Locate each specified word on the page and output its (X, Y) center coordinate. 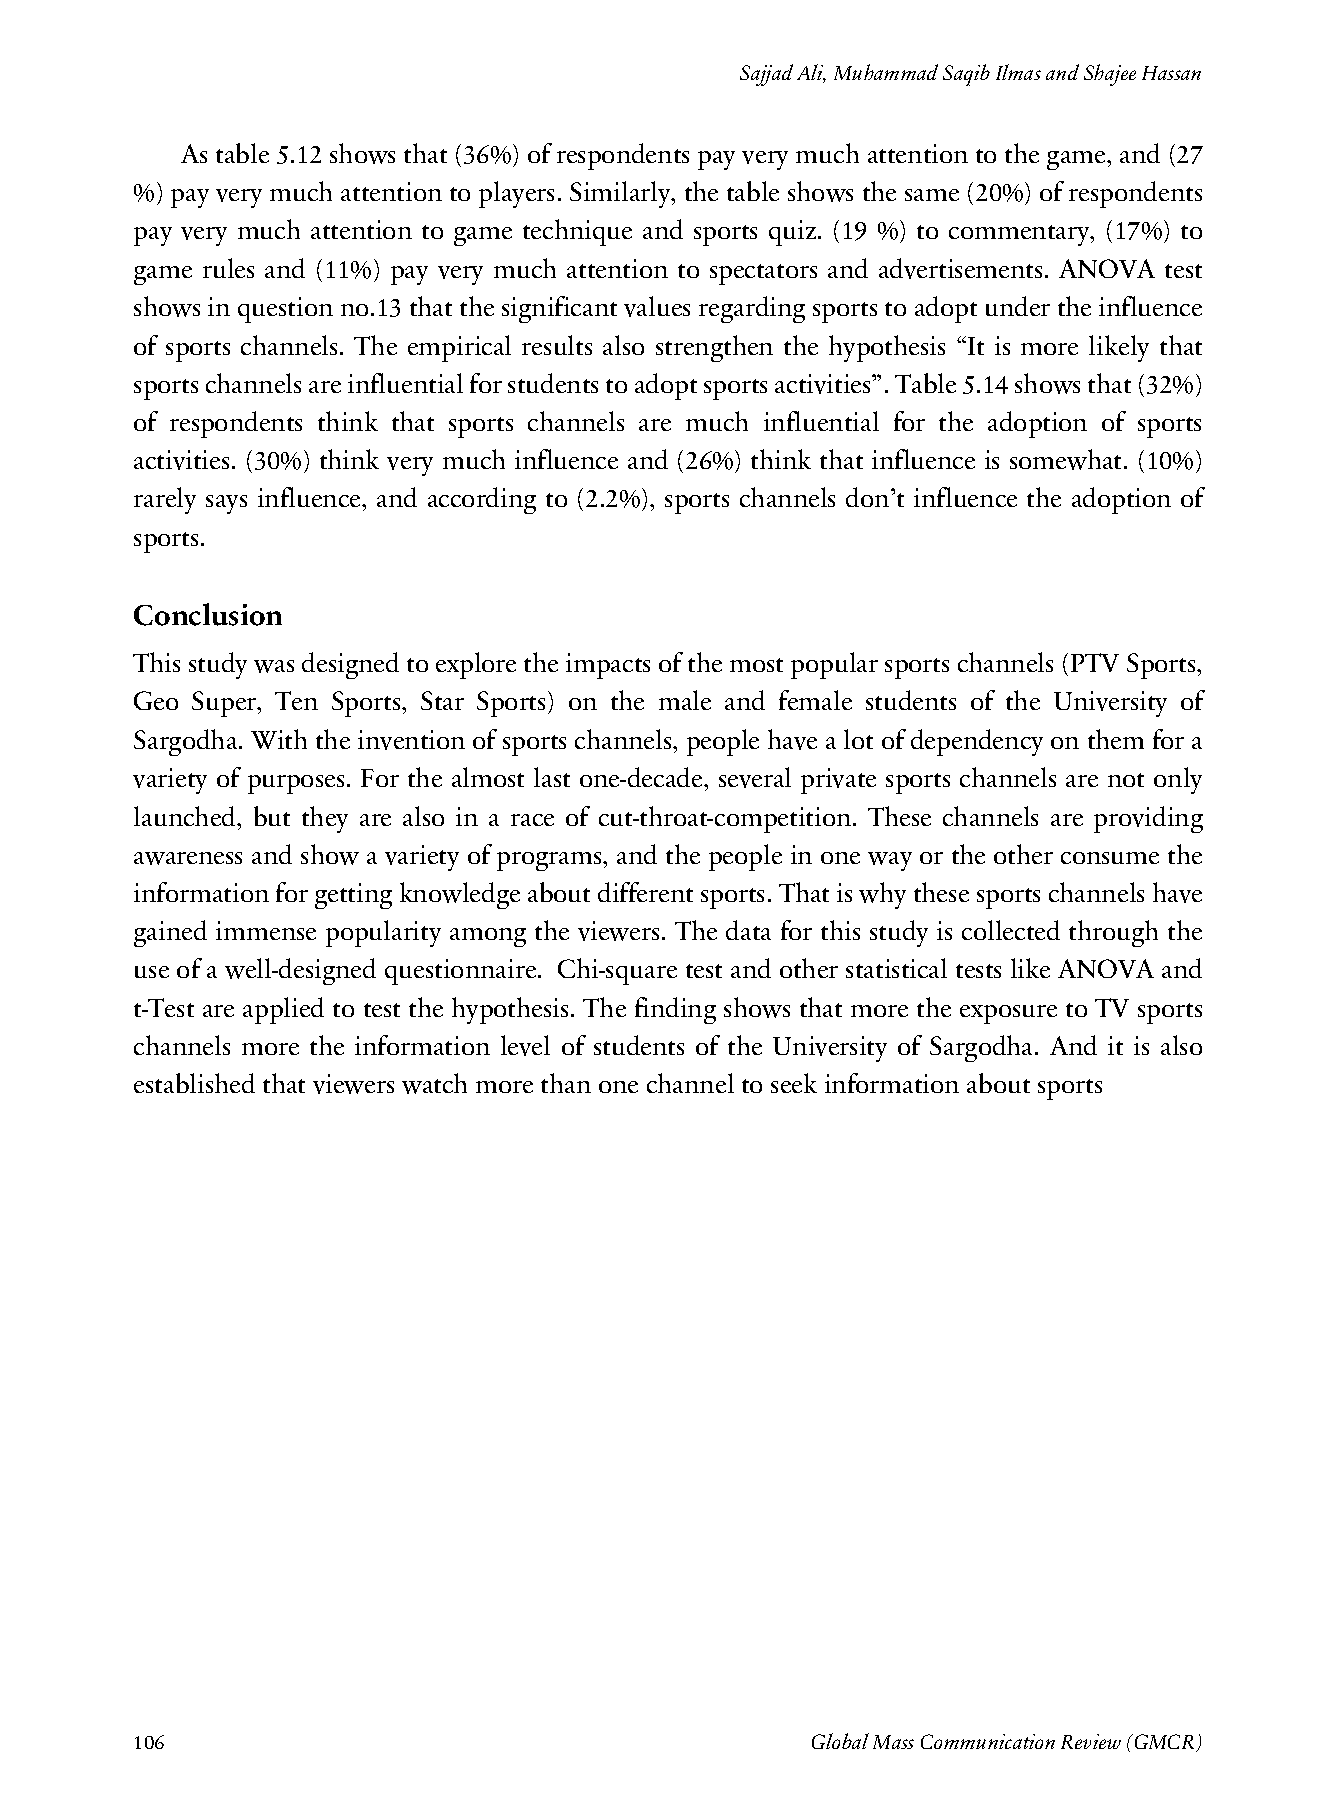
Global (840, 1741)
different (645, 892)
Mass (893, 1742)
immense (266, 930)
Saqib (966, 75)
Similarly (621, 194)
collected (1011, 930)
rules (228, 268)
